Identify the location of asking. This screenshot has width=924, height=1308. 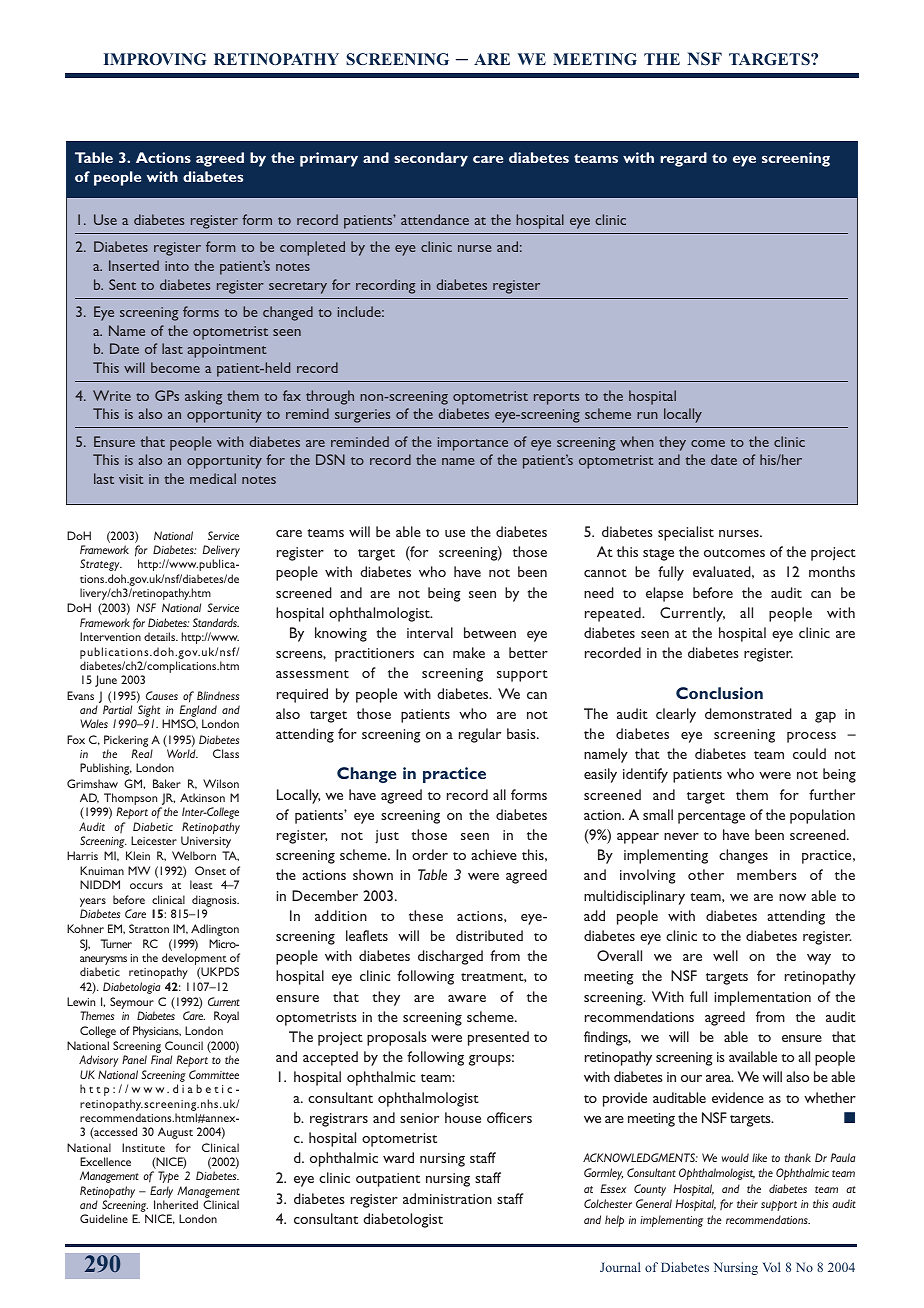
(203, 397).
